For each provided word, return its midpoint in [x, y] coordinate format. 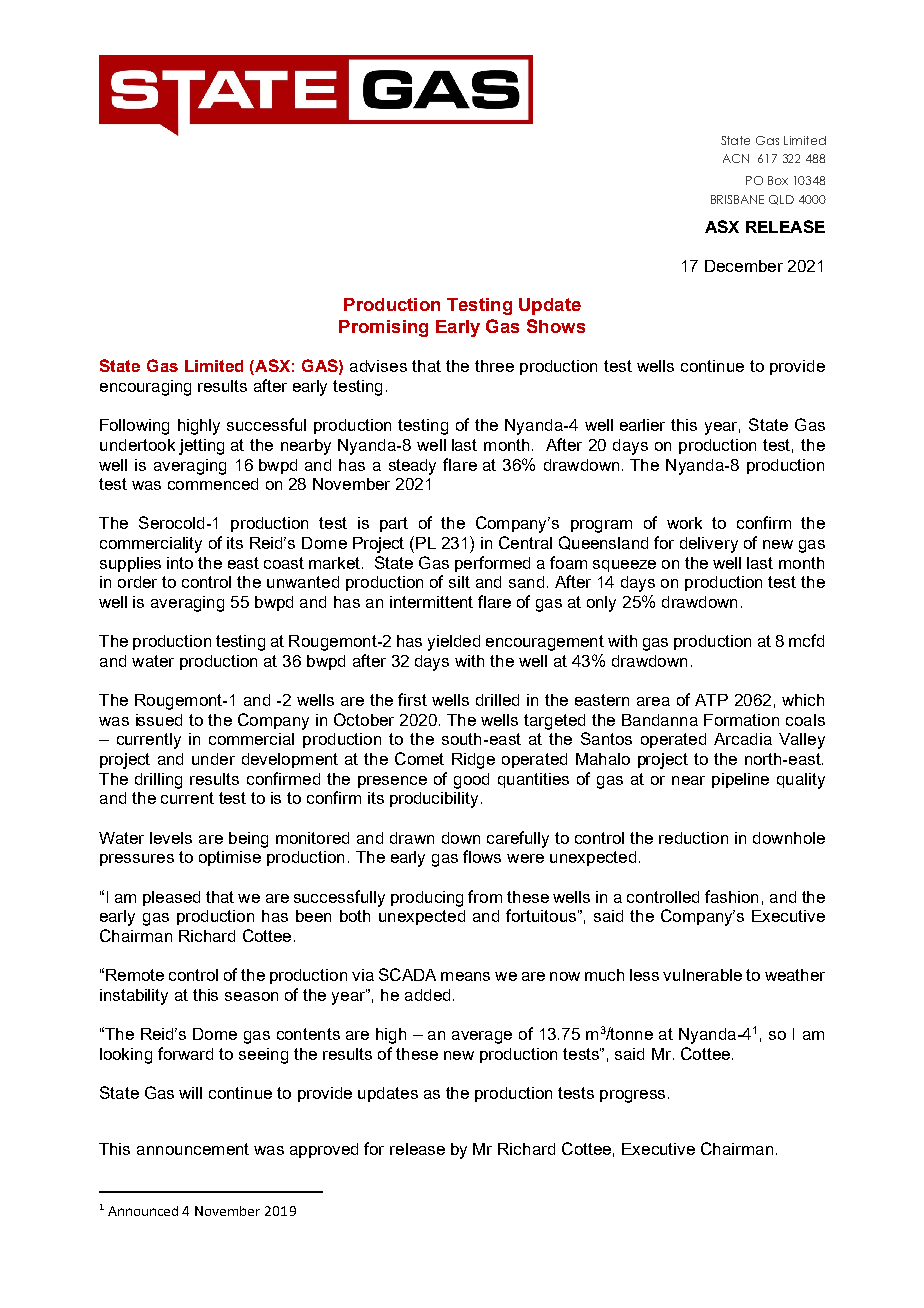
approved [324, 1150]
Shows [556, 326]
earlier [642, 425]
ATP [711, 700]
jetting [201, 447]
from [485, 896]
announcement [193, 1149]
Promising [383, 328]
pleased [171, 898]
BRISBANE [737, 199]
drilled [497, 700]
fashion [731, 896]
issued [159, 720]
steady [412, 467]
